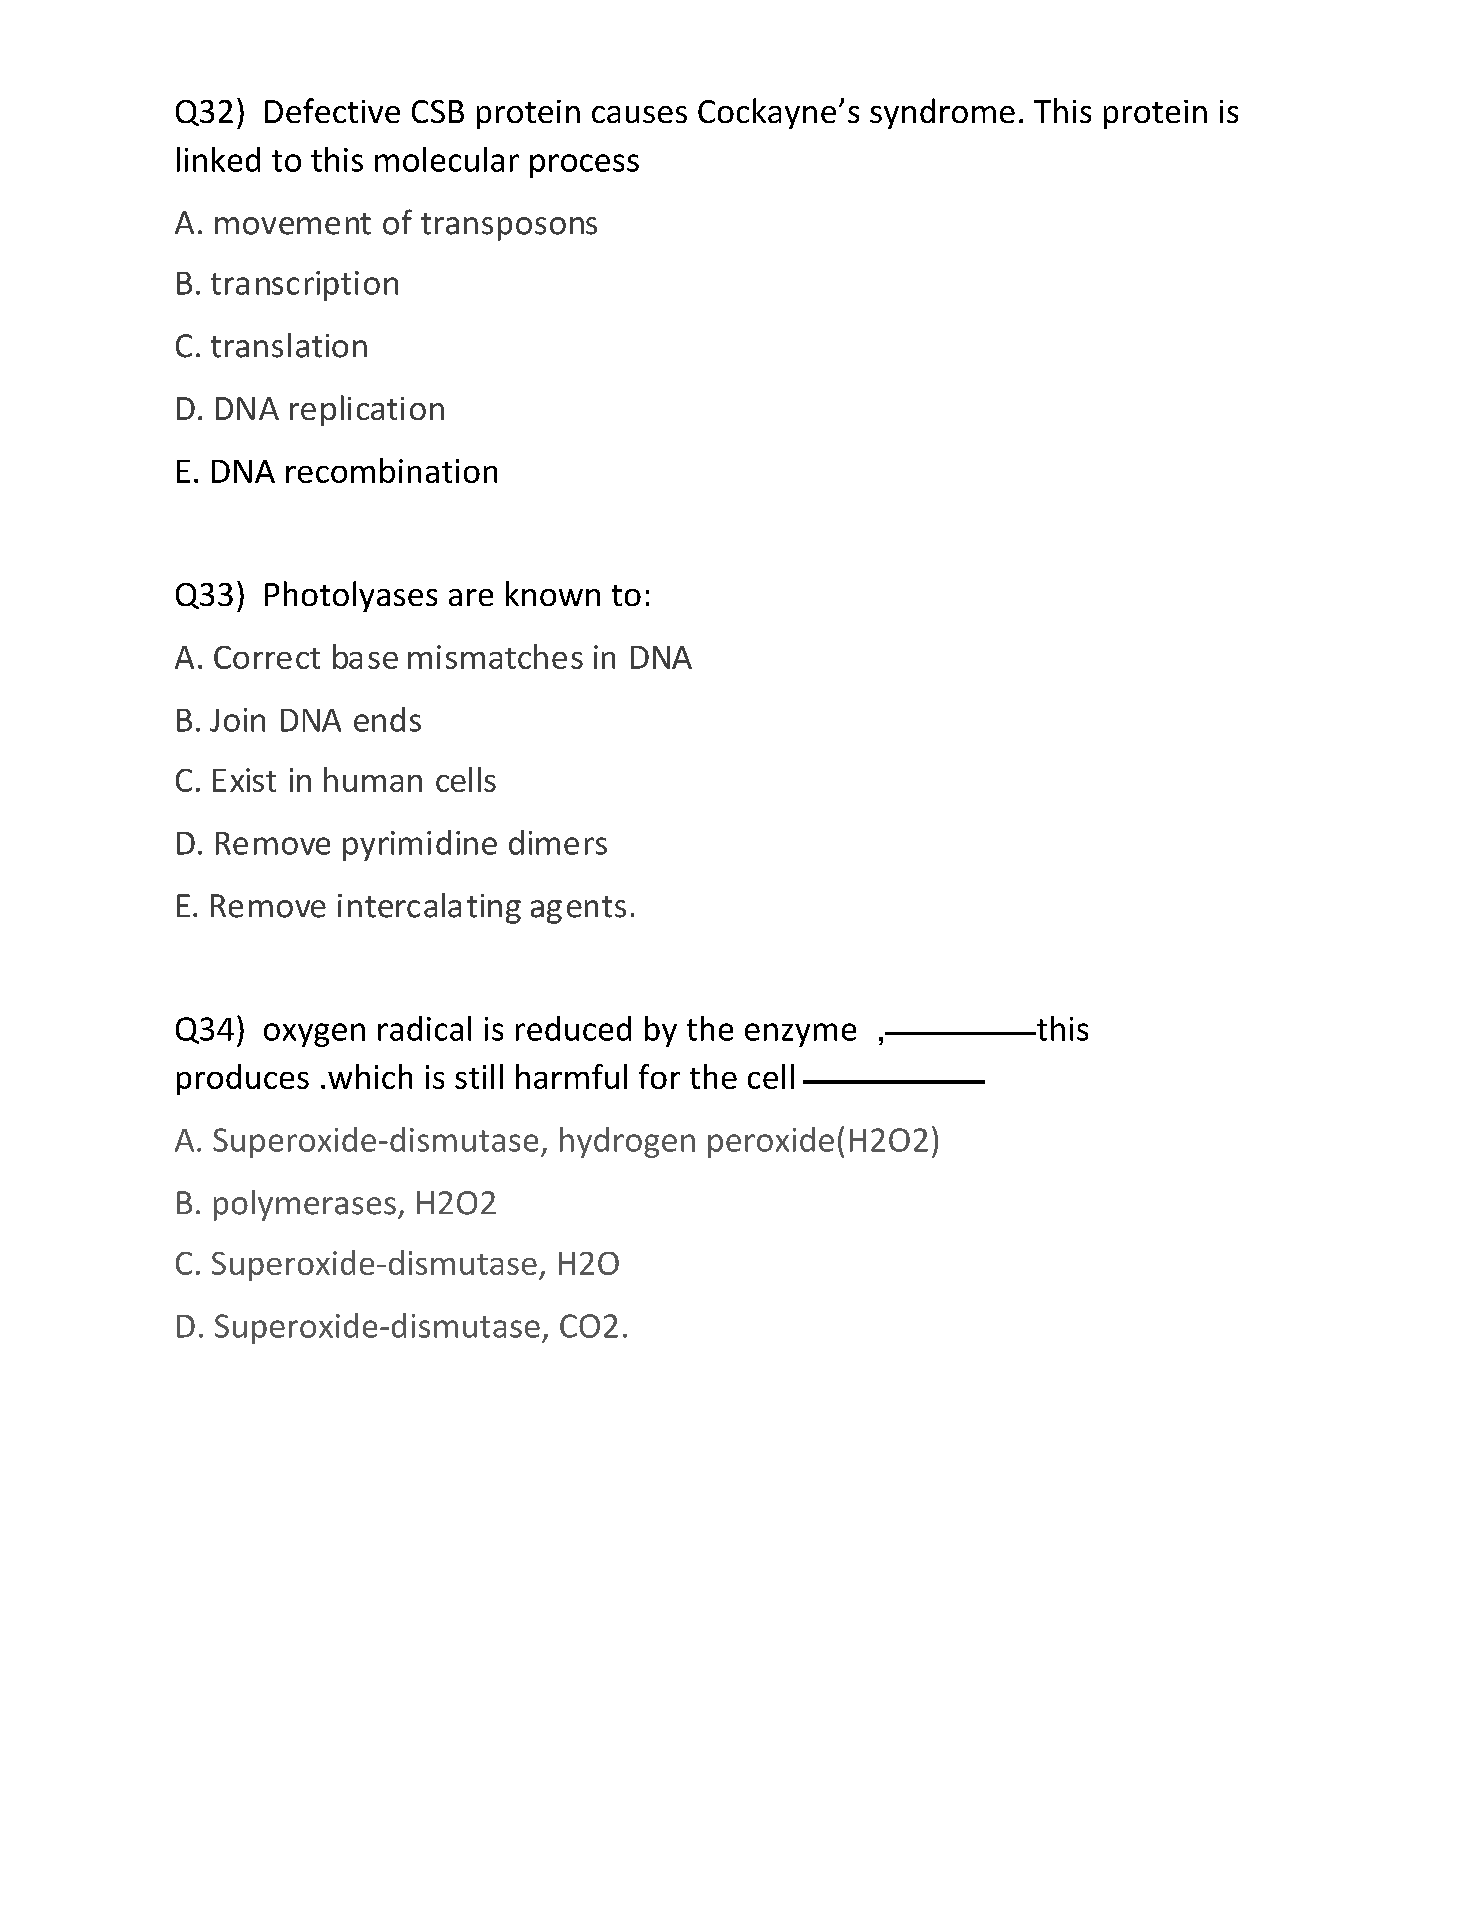  I want to click on agents, so click(578, 910).
